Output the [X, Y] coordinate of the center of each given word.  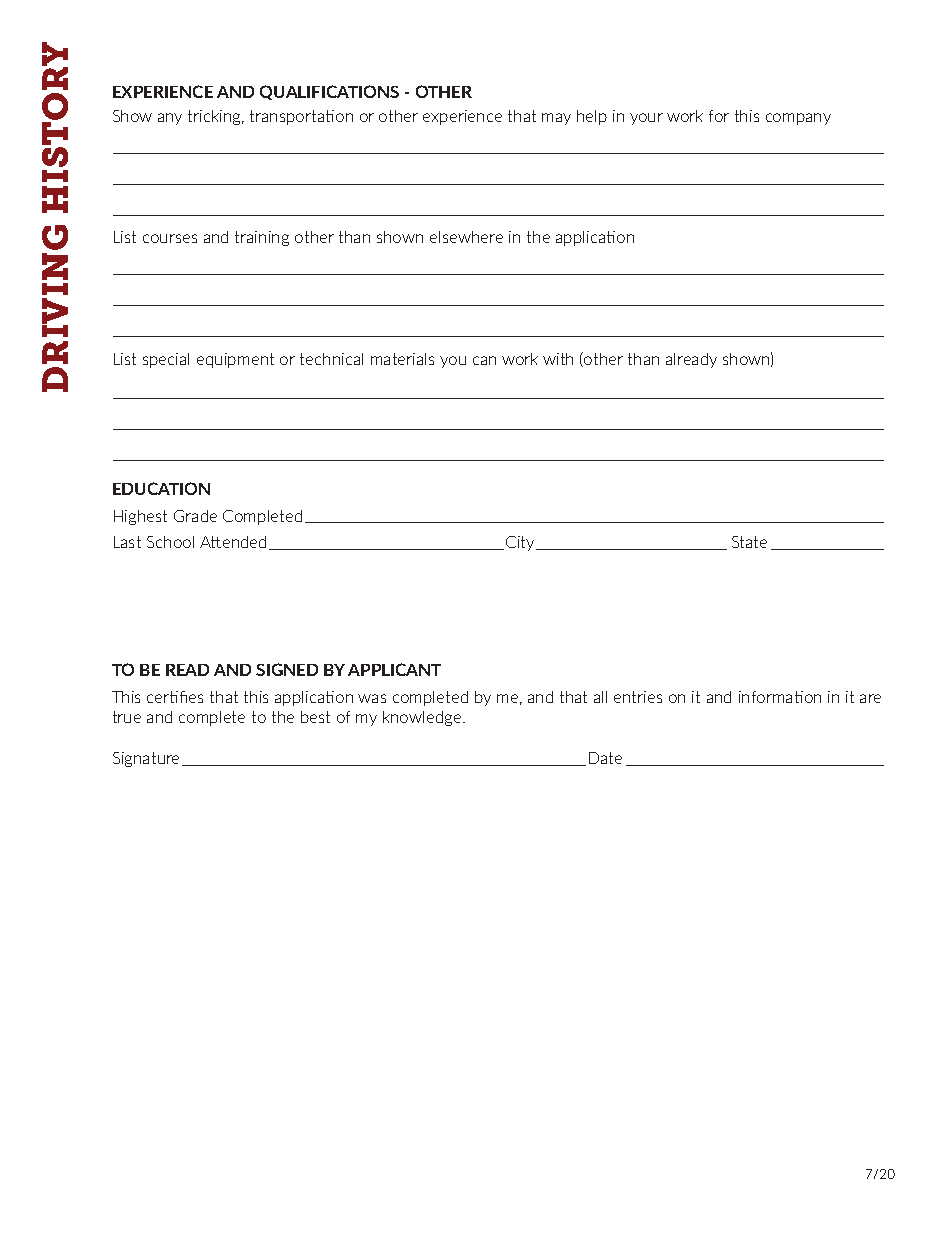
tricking [215, 117]
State [749, 542]
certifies [175, 697]
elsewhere [466, 237]
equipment [235, 360]
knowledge [423, 718]
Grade [195, 516]
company [798, 119]
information [780, 697]
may [556, 119]
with [558, 359]
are [870, 698]
